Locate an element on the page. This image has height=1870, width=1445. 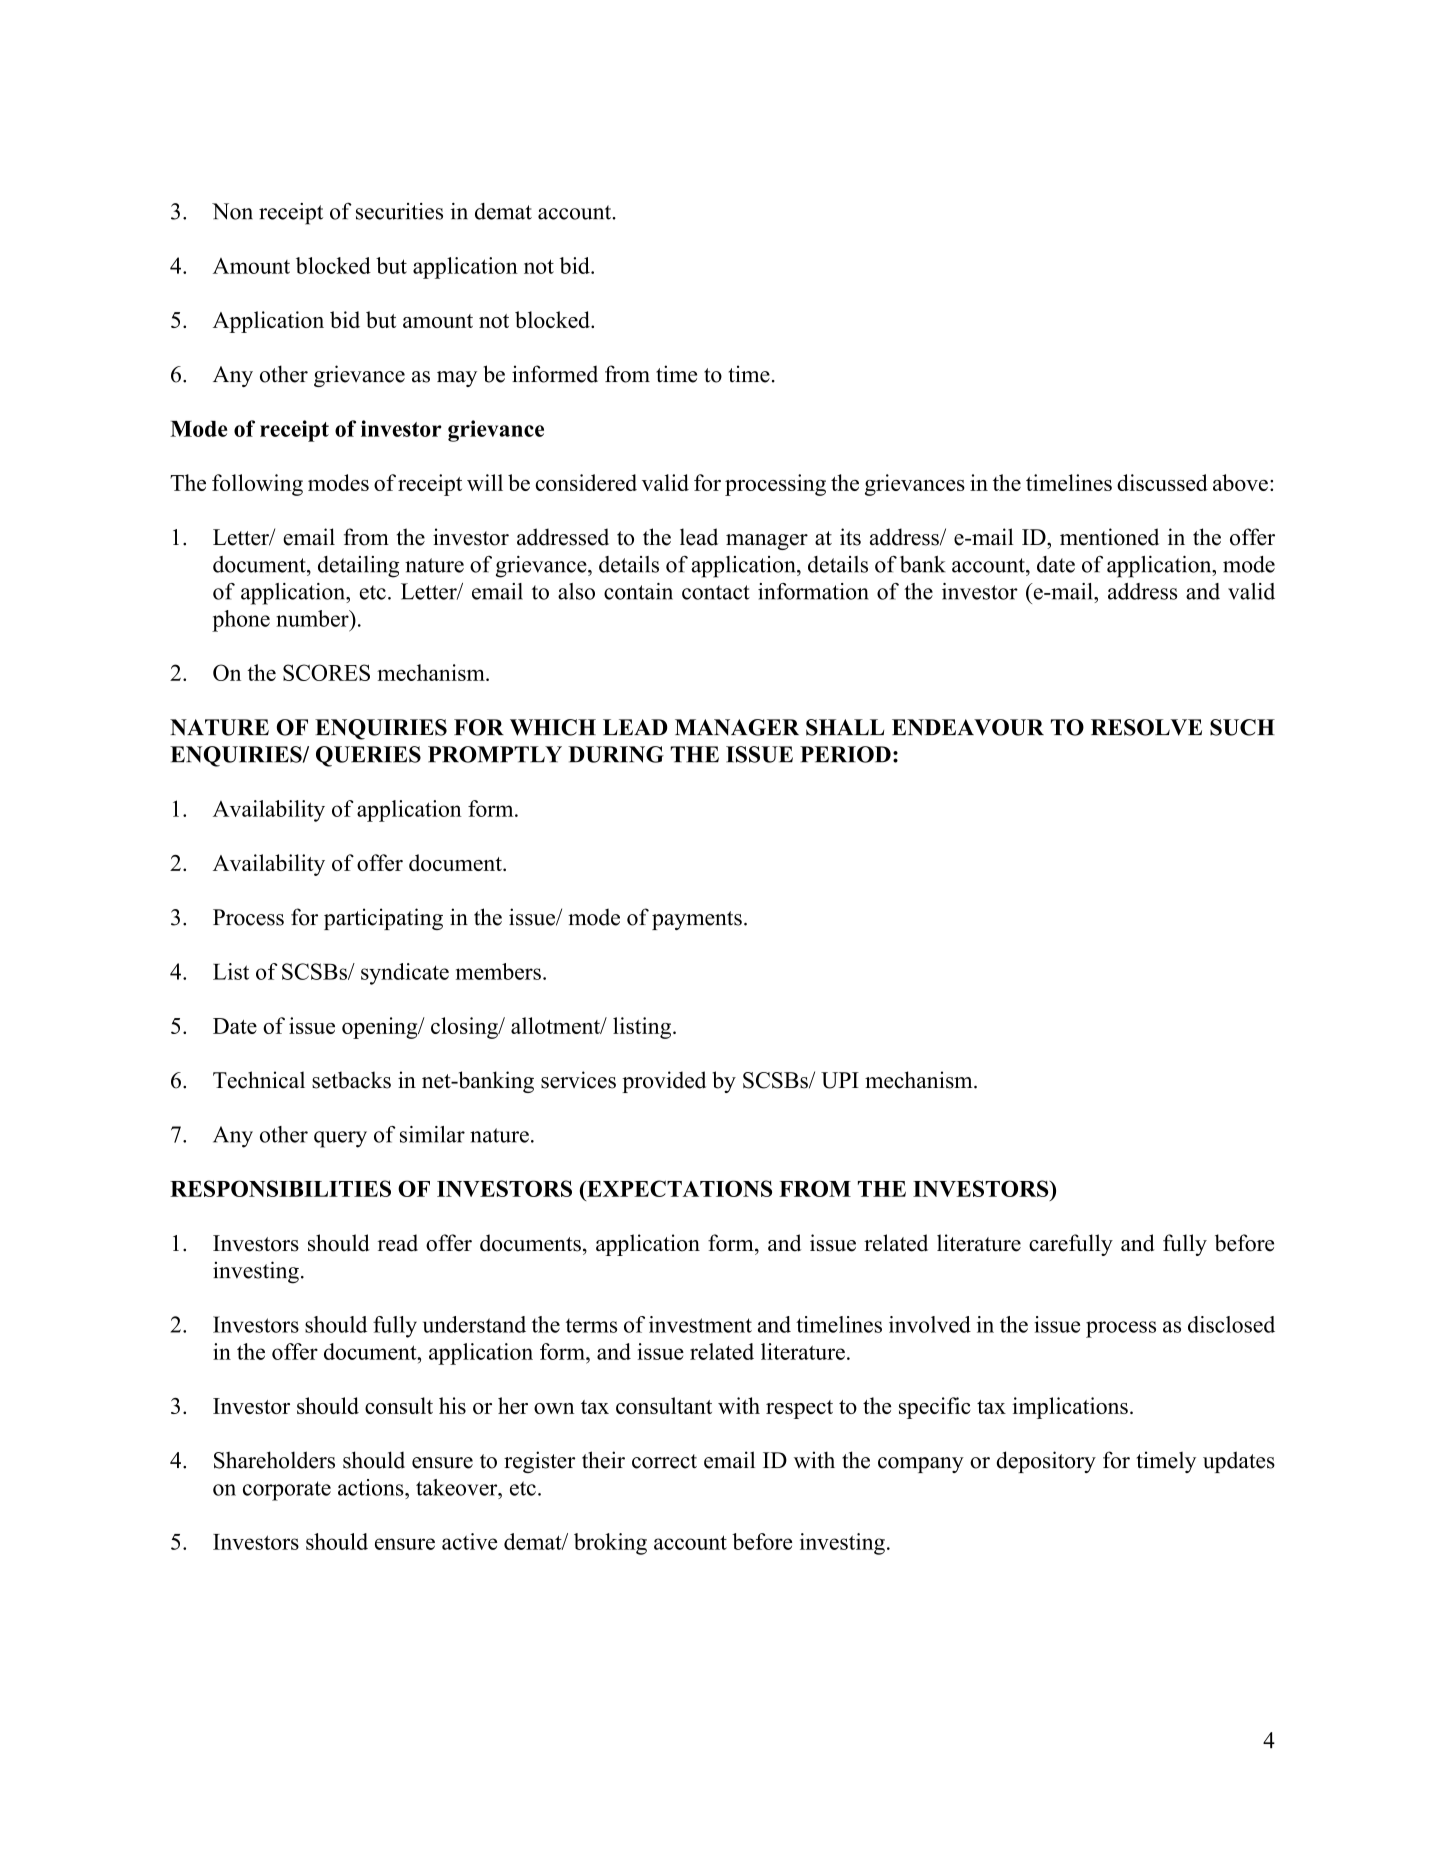
discussed is located at coordinates (1162, 482).
